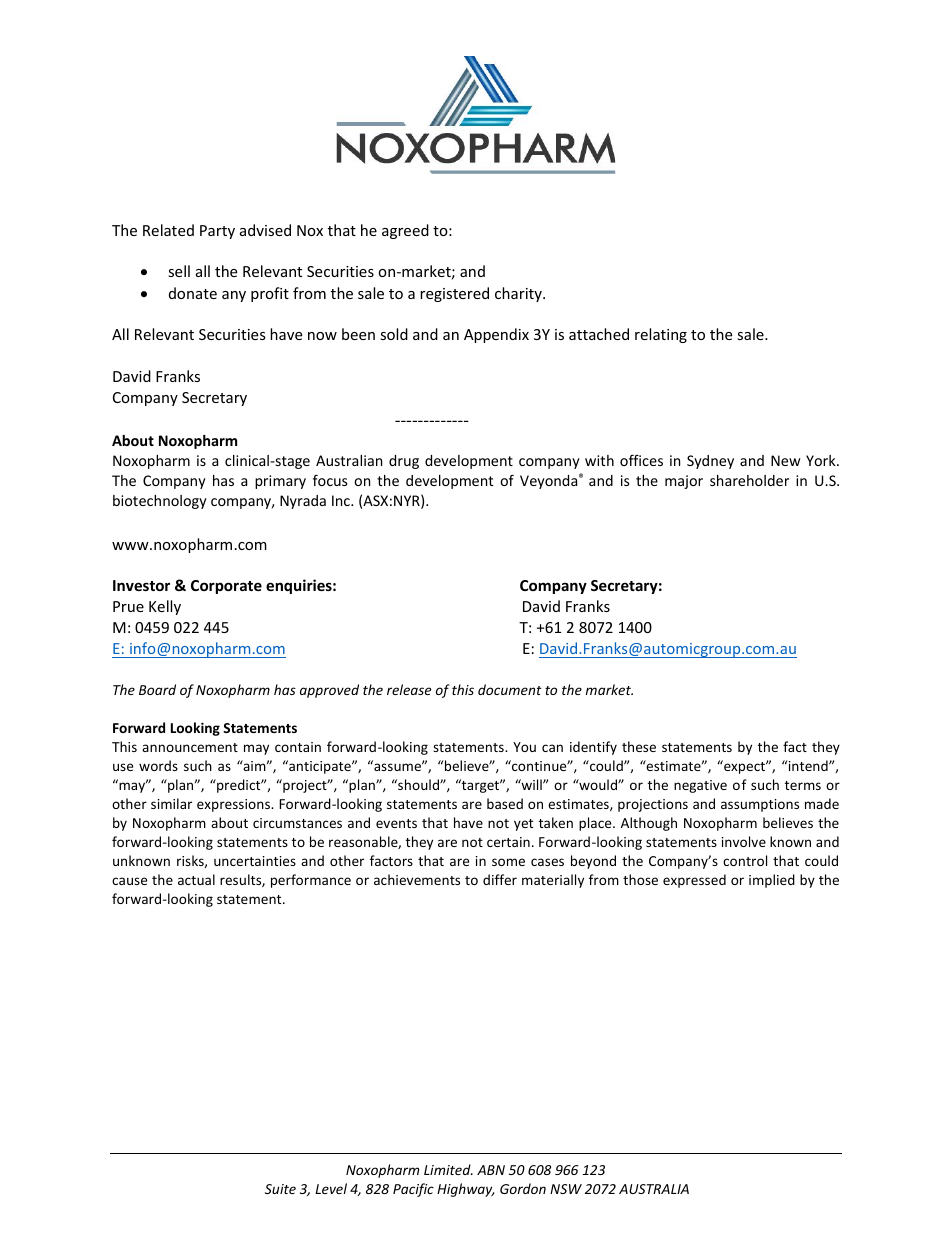 This screenshot has width=952, height=1233. I want to click on implied, so click(772, 881).
